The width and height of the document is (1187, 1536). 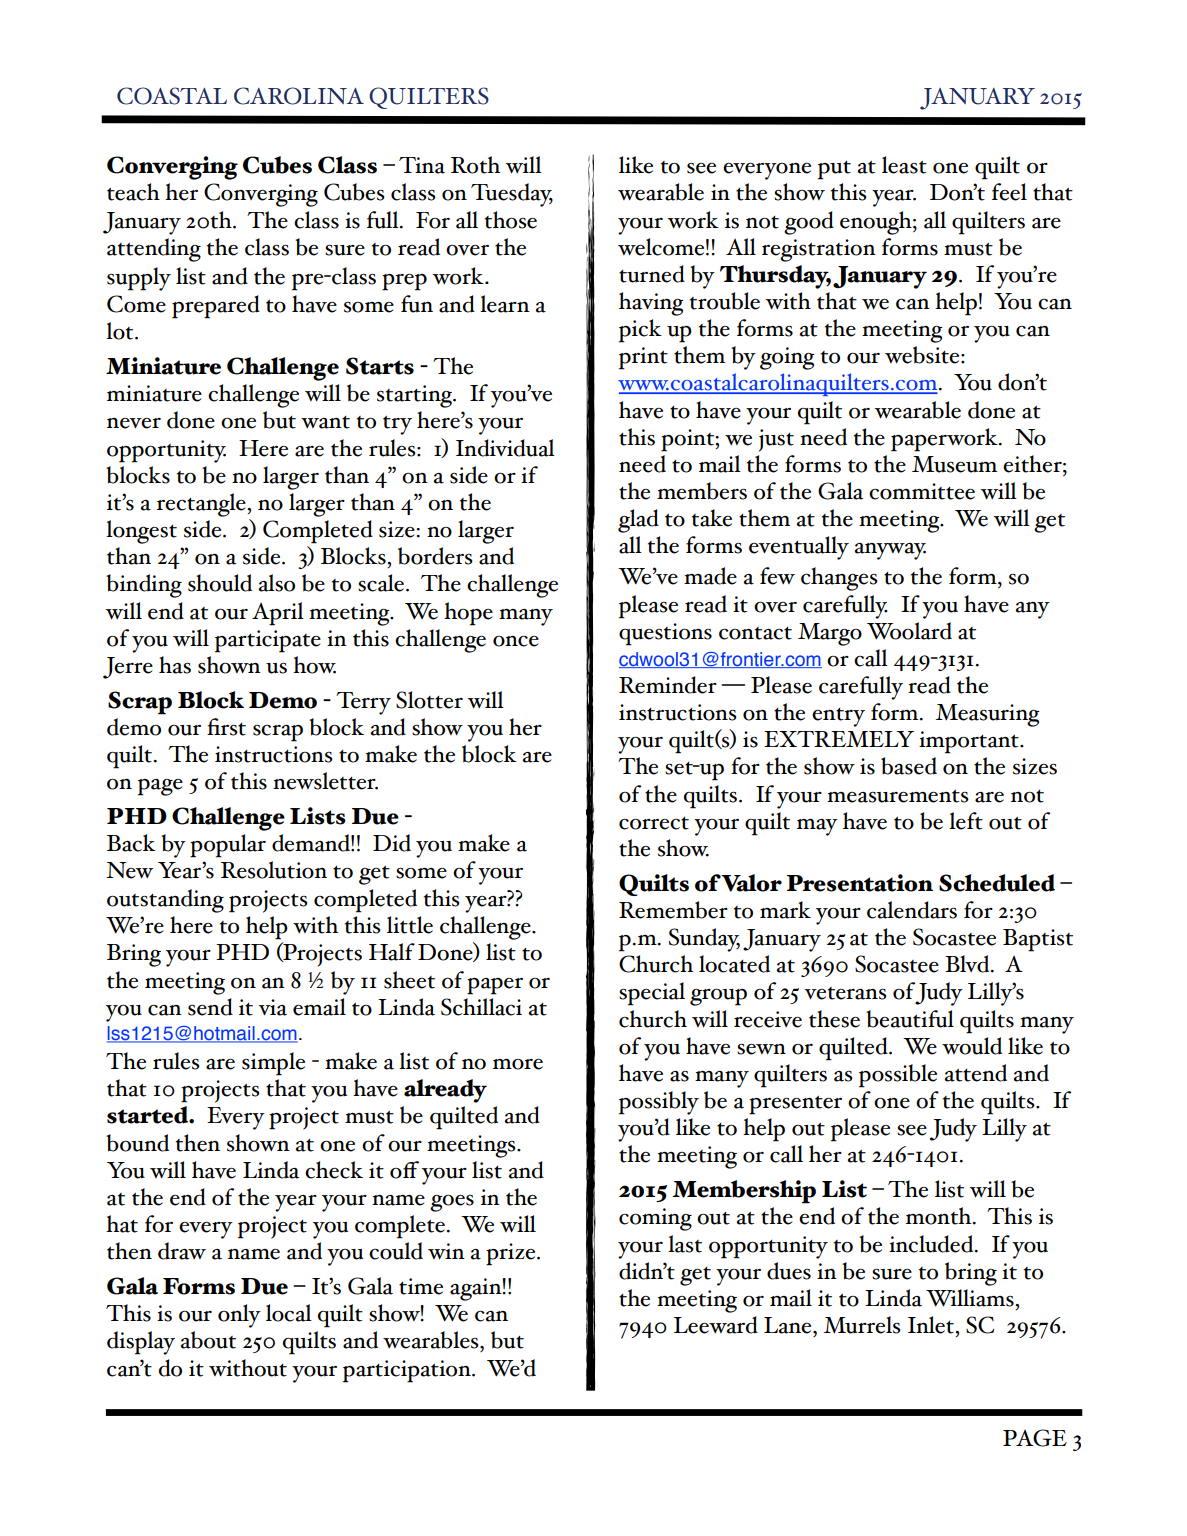 What do you see at coordinates (133, 192) in the document?
I see `teach` at bounding box center [133, 192].
